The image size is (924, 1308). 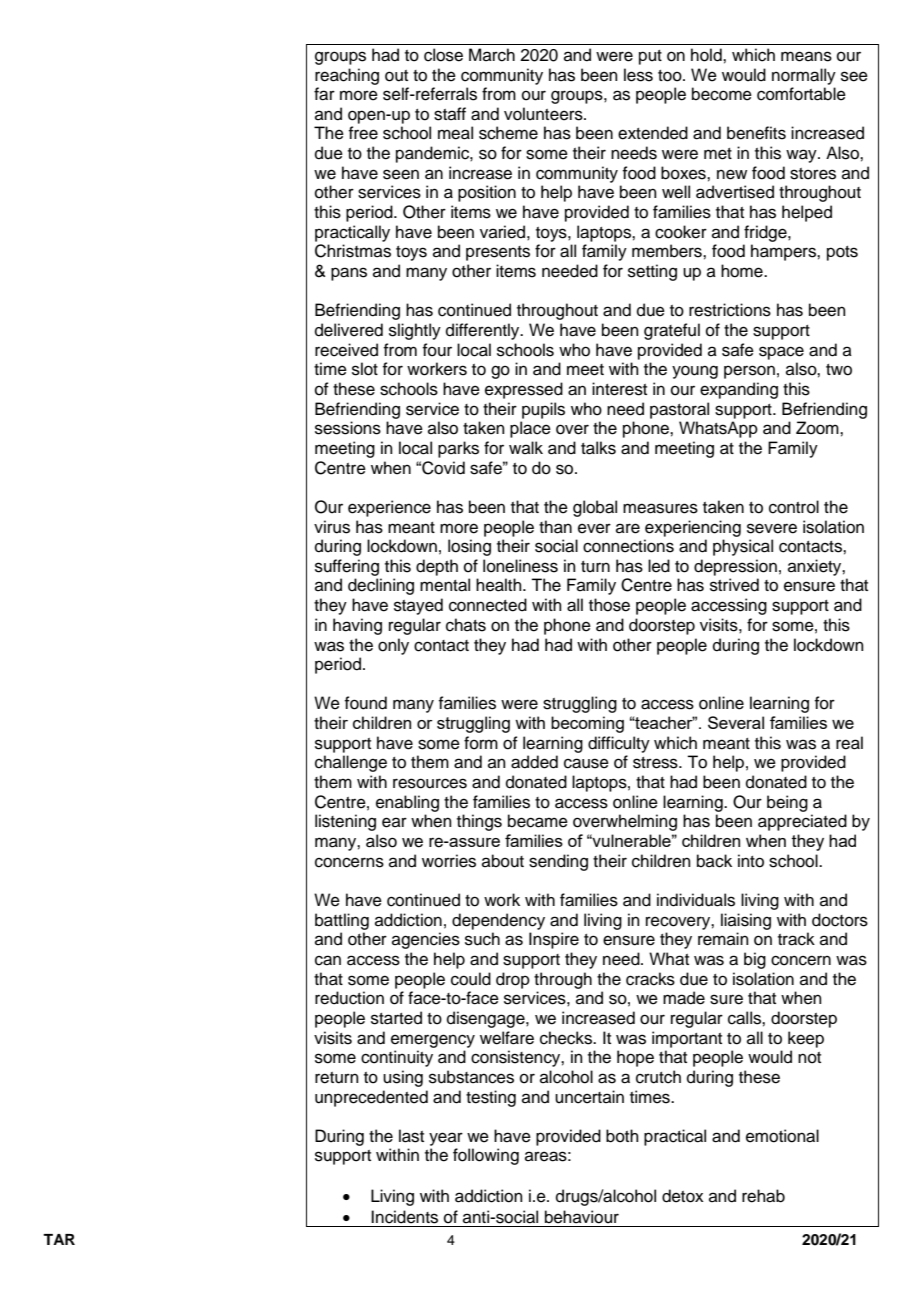 I want to click on Incidents, so click(x=404, y=1217).
